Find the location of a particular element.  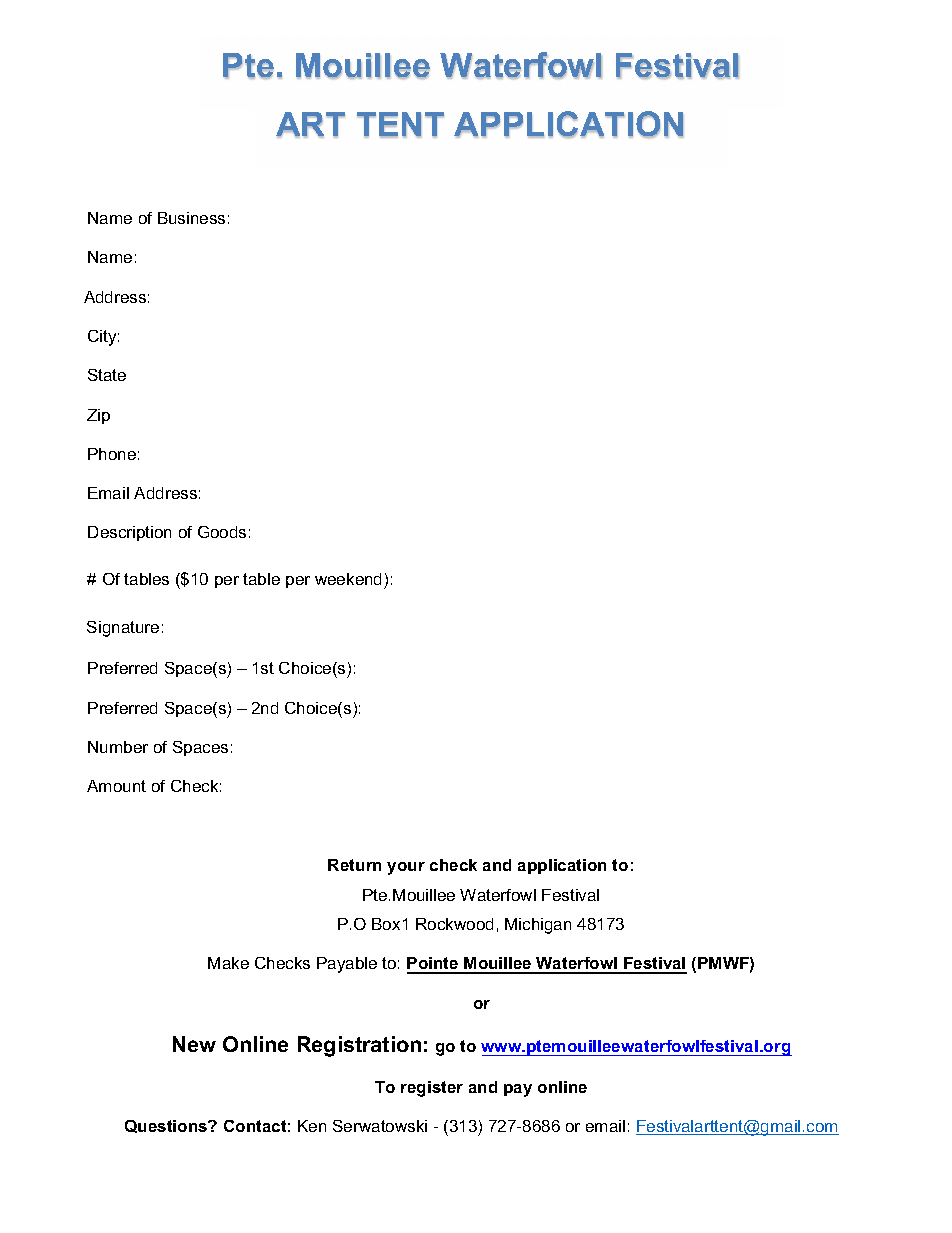

Amount is located at coordinates (116, 786).
